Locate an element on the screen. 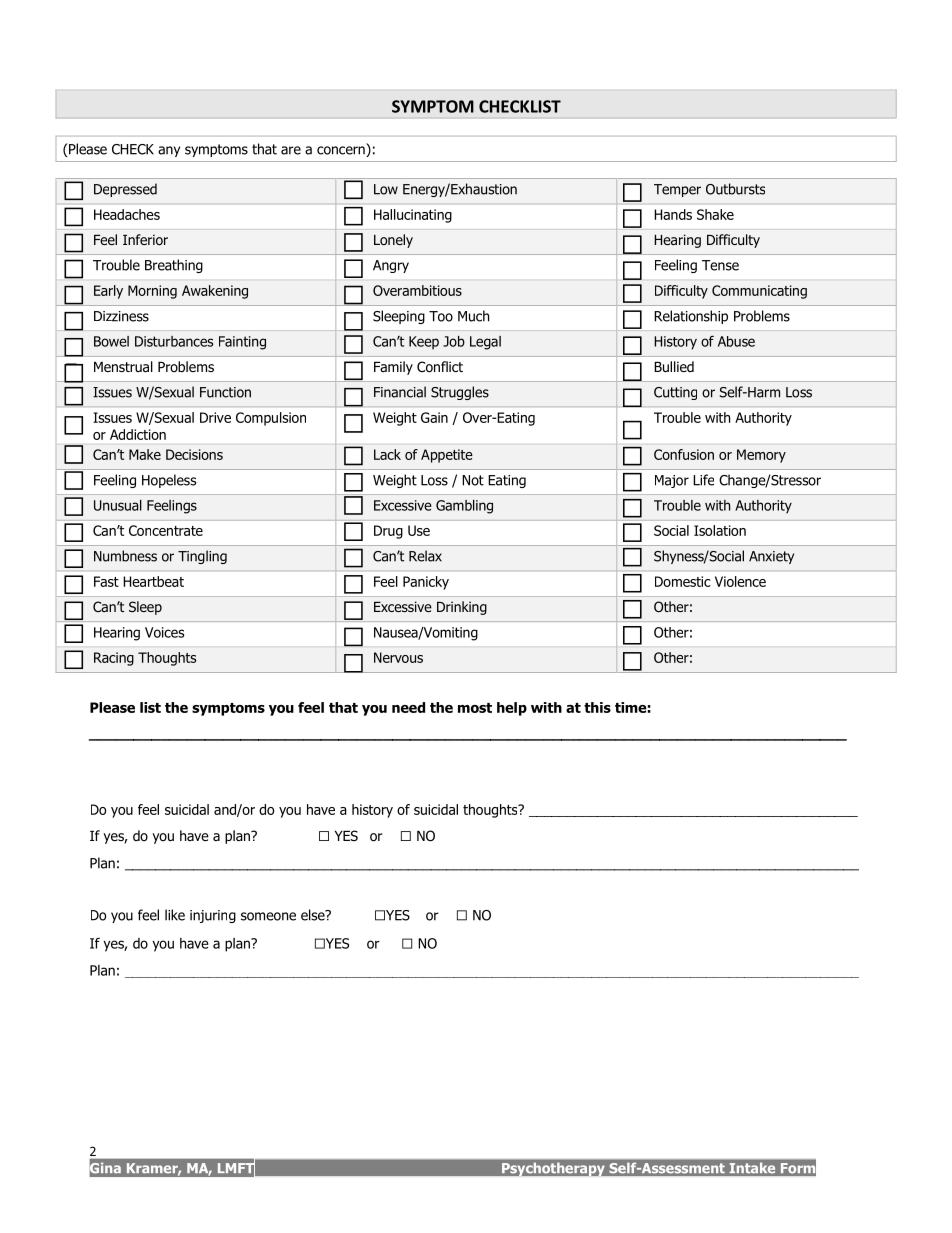 The image size is (952, 1233). Concentrate is located at coordinates (166, 530).
